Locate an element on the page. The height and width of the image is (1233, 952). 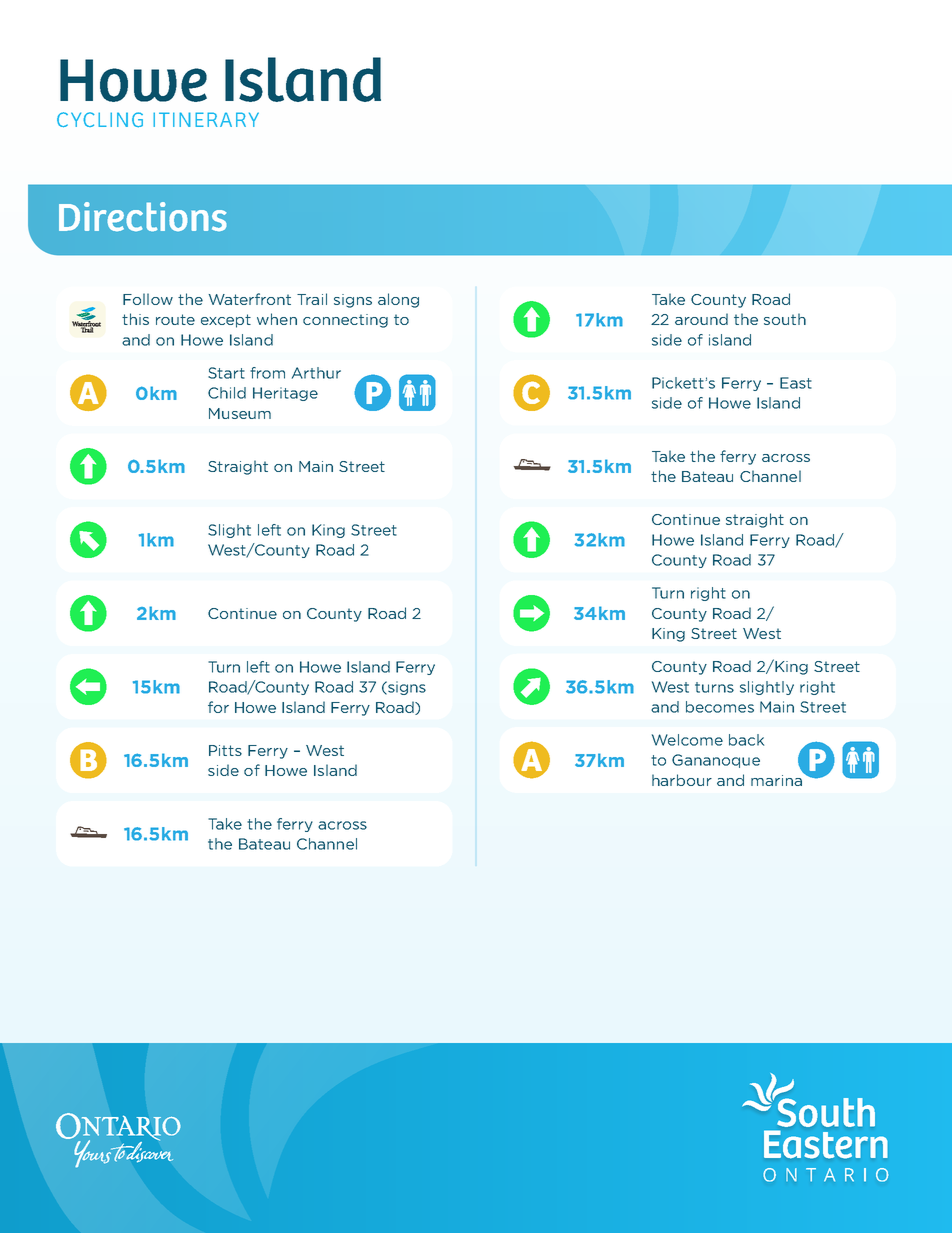
Museum is located at coordinates (240, 413).
